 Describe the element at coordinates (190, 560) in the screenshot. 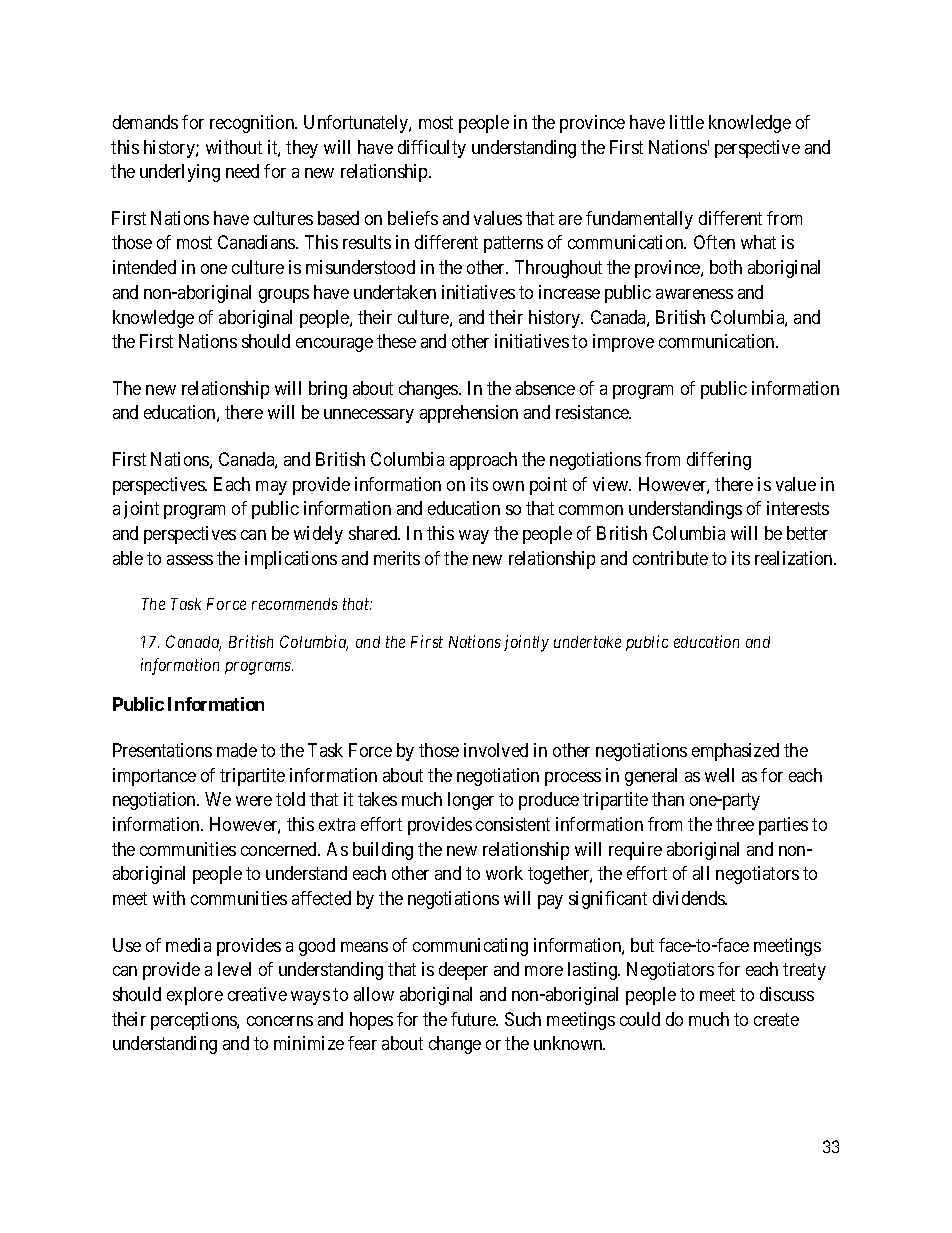

I see `assess` at that location.
